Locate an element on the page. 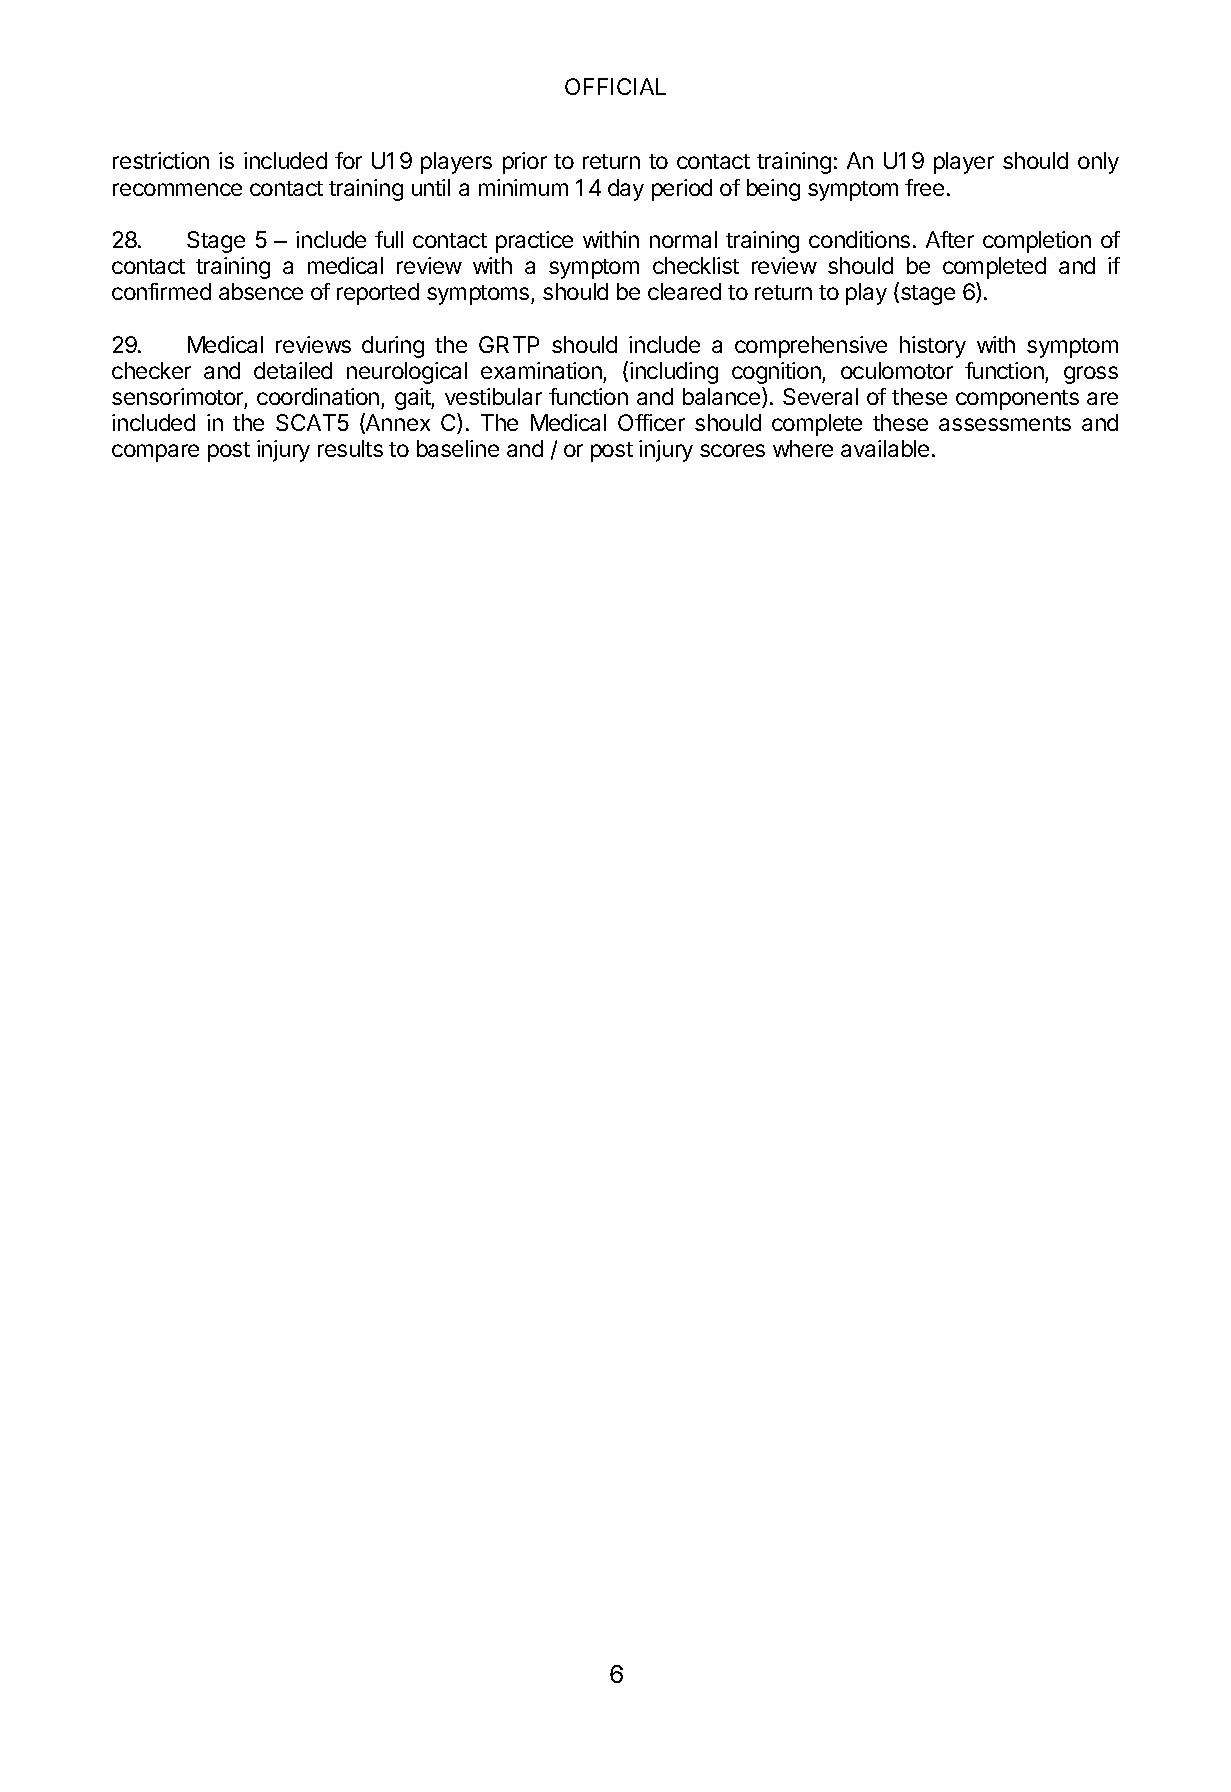 The height and width of the document is (1792, 1231). cleared is located at coordinates (684, 291).
